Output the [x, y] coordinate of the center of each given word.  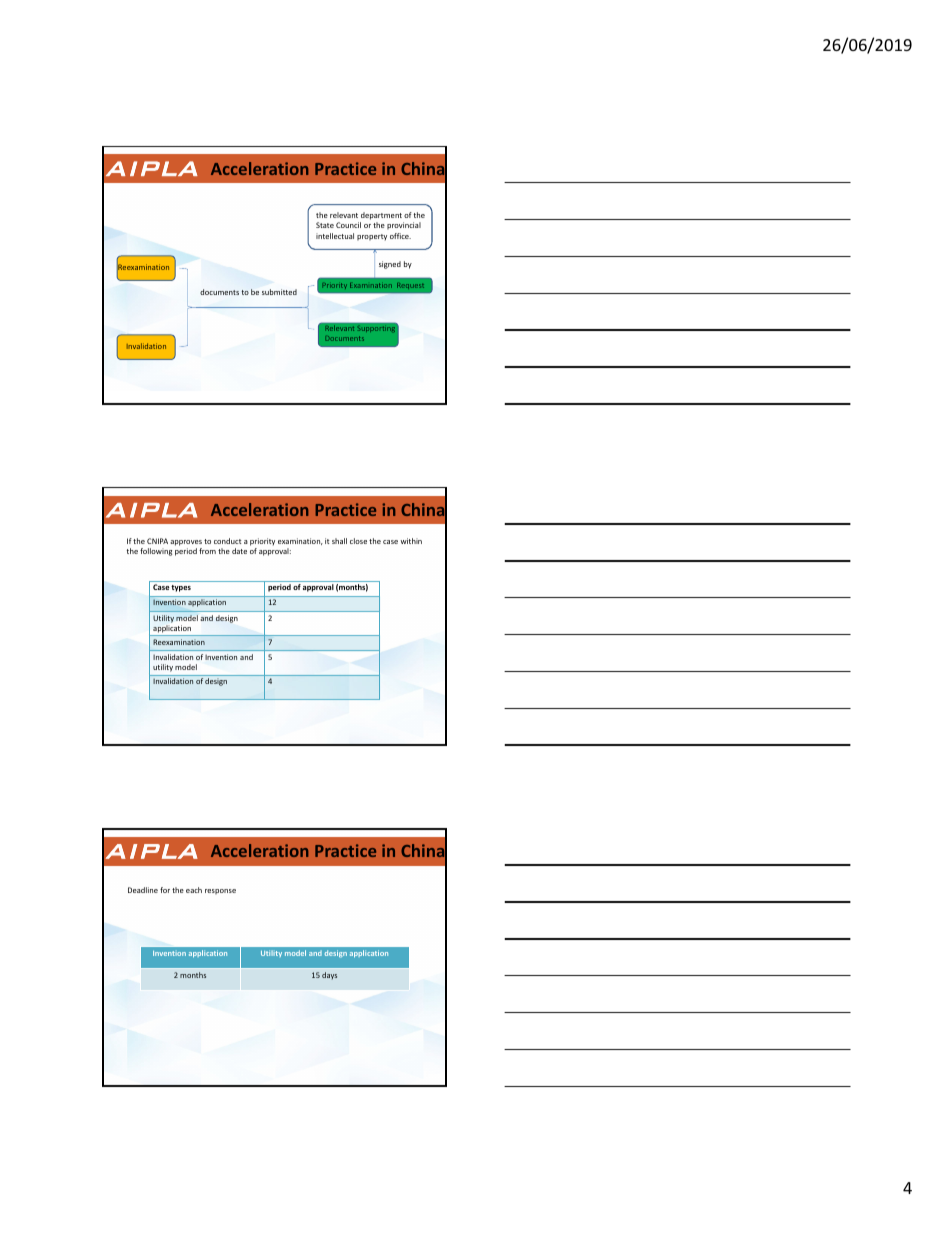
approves [186, 543]
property [372, 237]
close [358, 541]
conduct [227, 541]
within [411, 541]
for [165, 890]
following [156, 552]
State [325, 225]
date [239, 551]
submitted [279, 292]
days [329, 975]
